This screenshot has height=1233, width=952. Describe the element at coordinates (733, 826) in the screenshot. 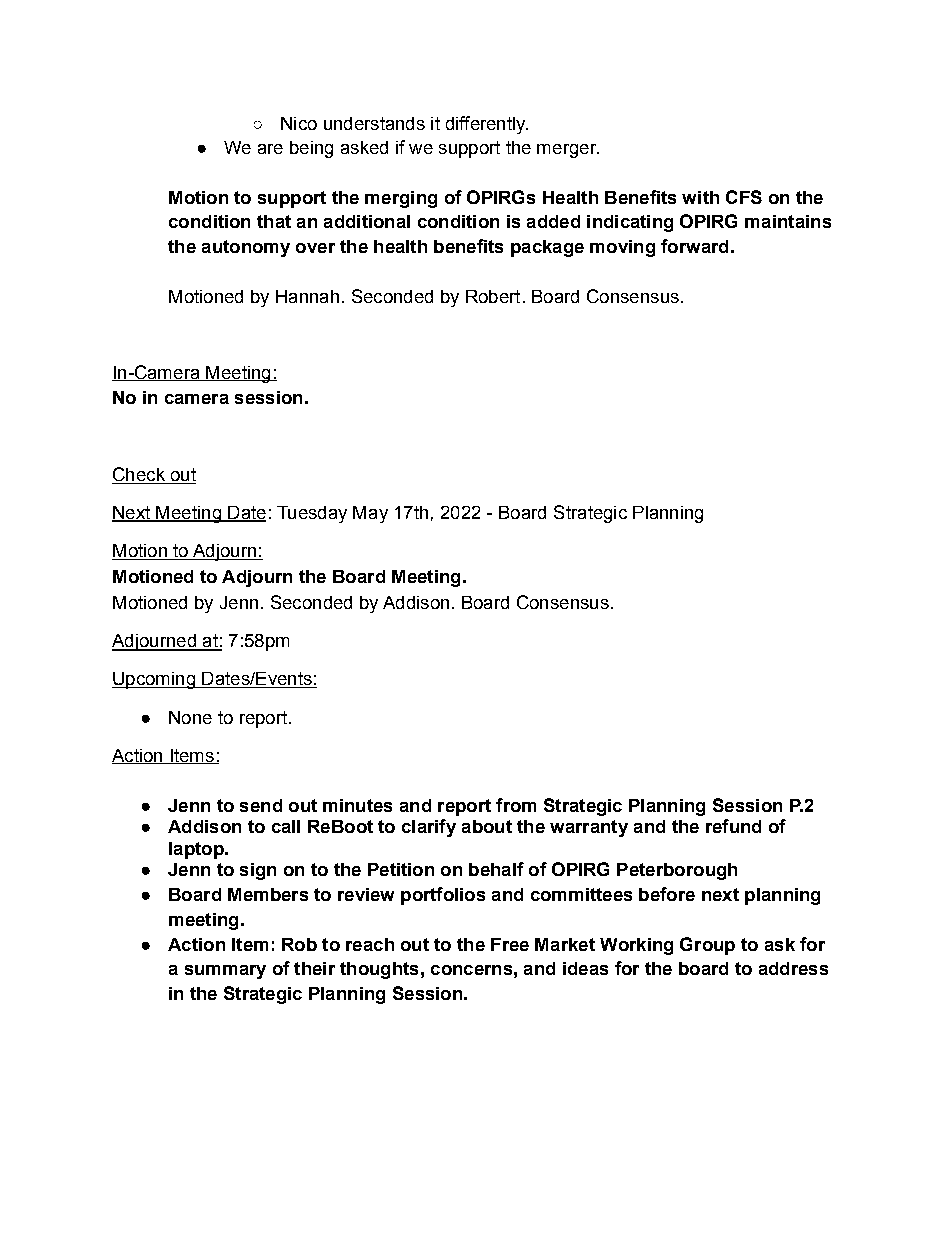

I see `refund` at that location.
